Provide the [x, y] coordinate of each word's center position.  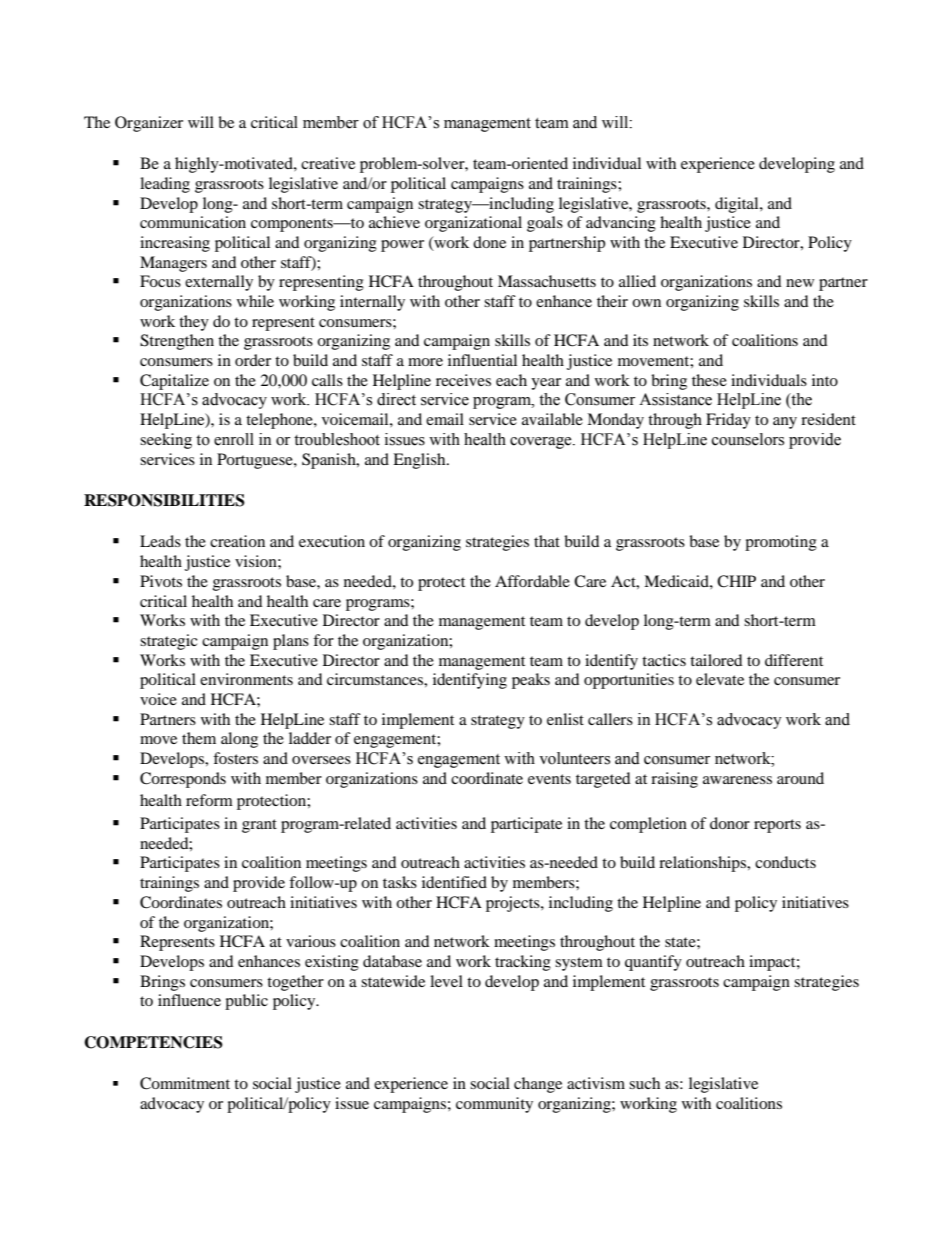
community [494, 1105]
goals [545, 224]
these [709, 380]
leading [165, 185]
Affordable [532, 581]
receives [463, 380]
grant [259, 826]
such [644, 1083]
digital [738, 205]
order [253, 360]
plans [291, 642]
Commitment [185, 1083]
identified [454, 882]
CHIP [736, 581]
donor [730, 823]
